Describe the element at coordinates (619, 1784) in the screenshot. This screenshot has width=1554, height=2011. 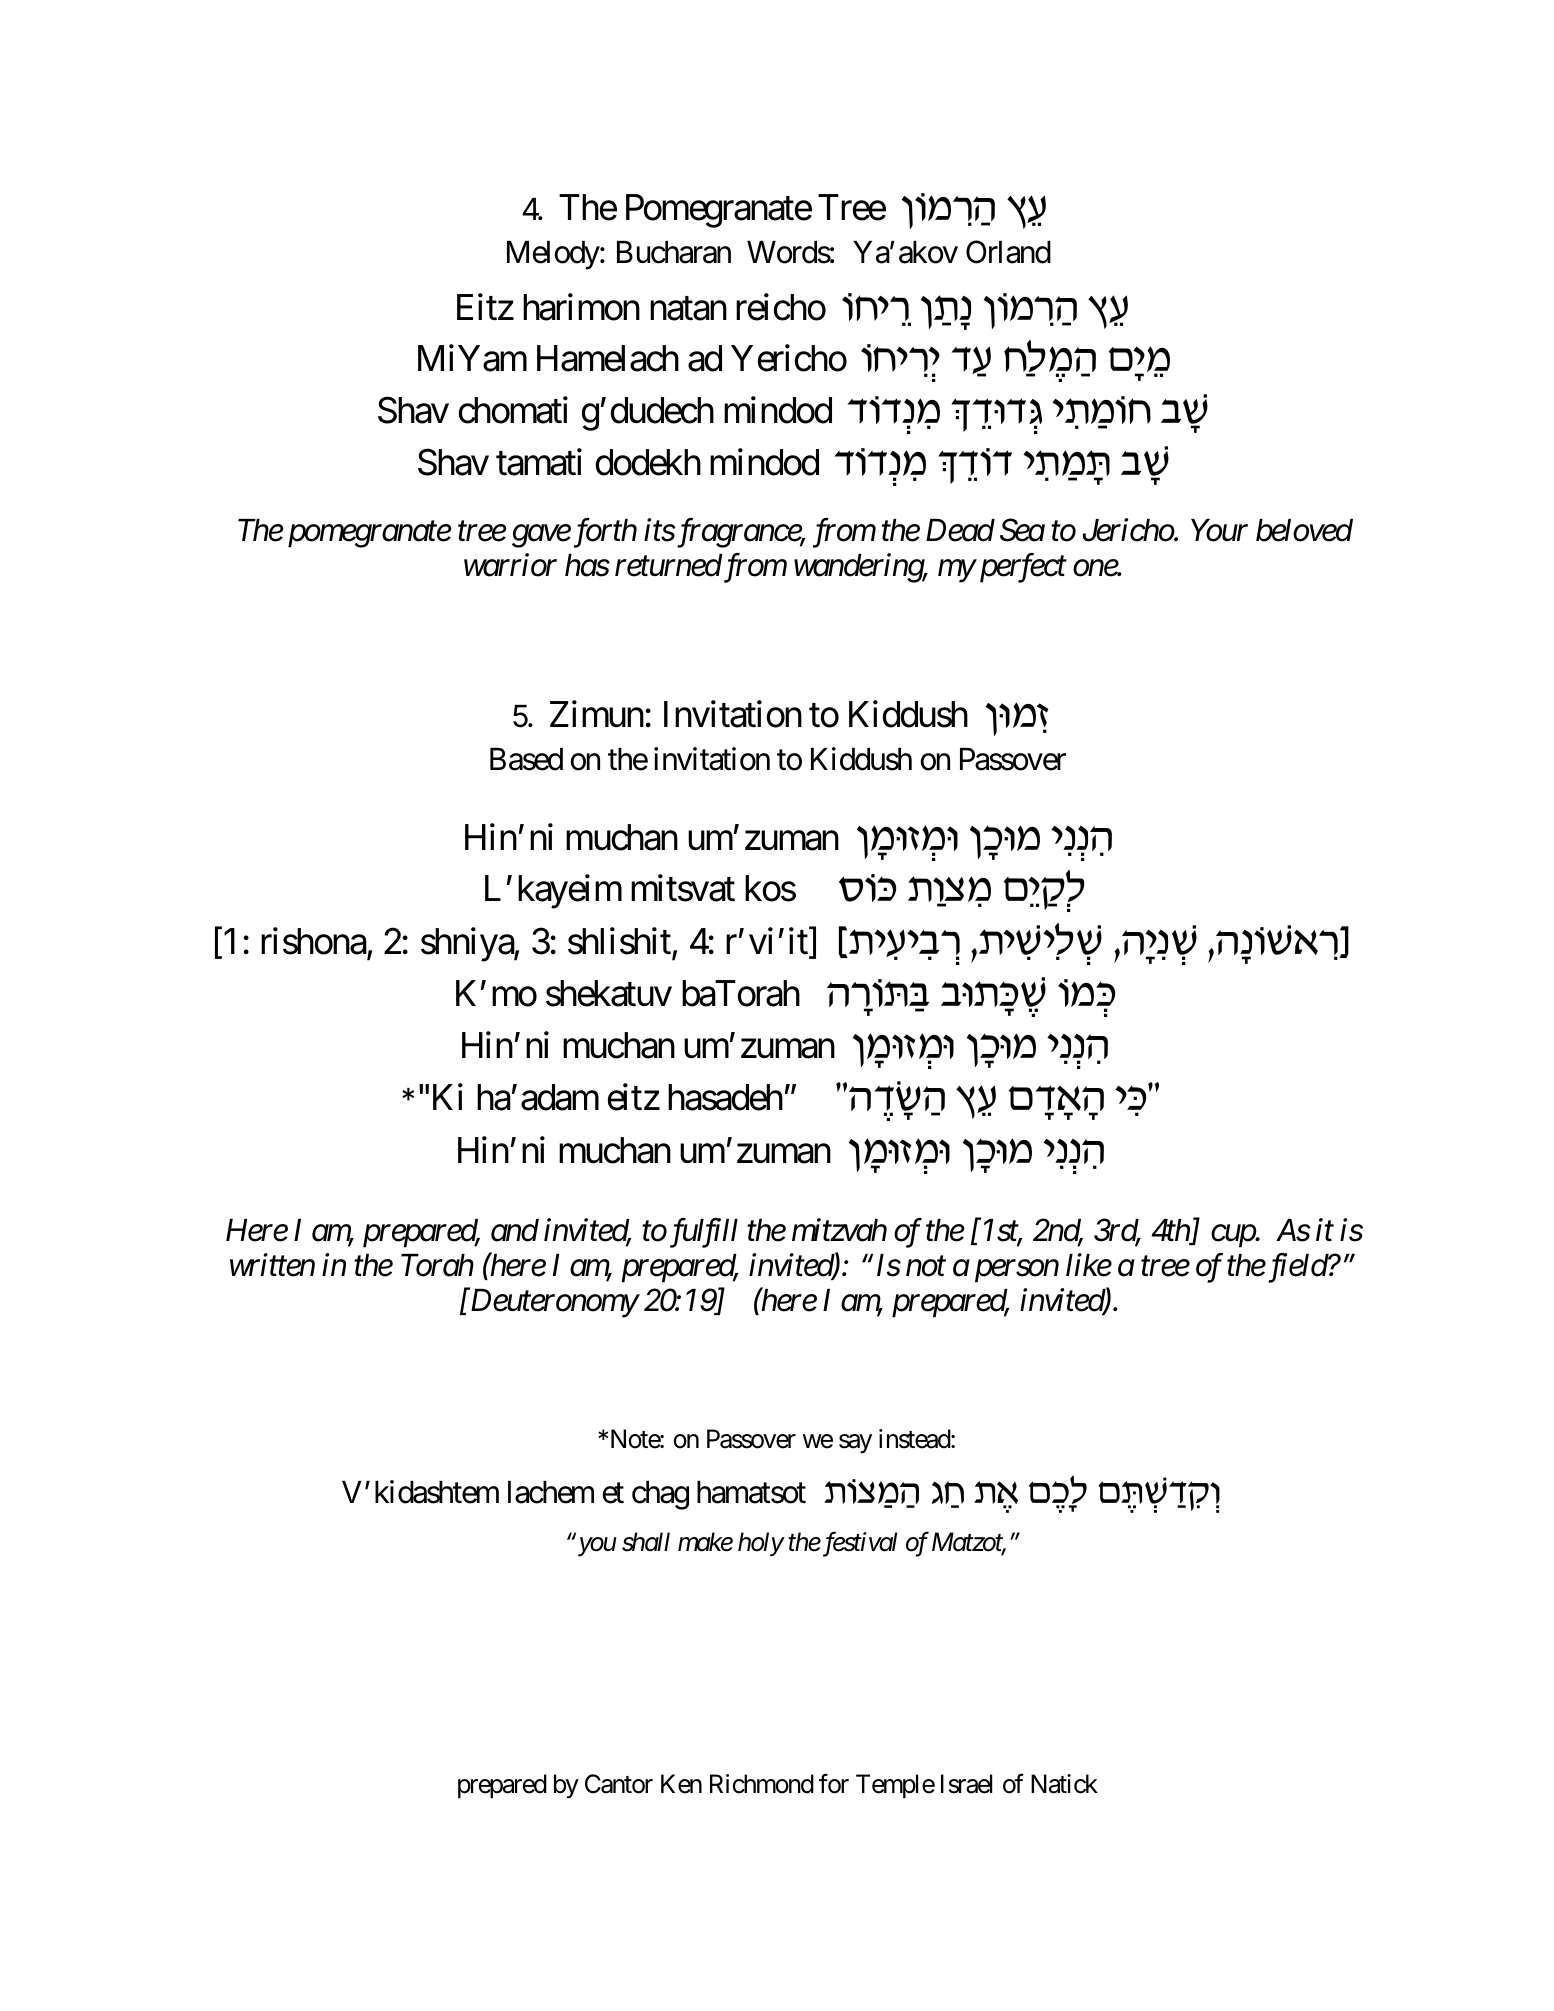
I see `Cantor` at that location.
